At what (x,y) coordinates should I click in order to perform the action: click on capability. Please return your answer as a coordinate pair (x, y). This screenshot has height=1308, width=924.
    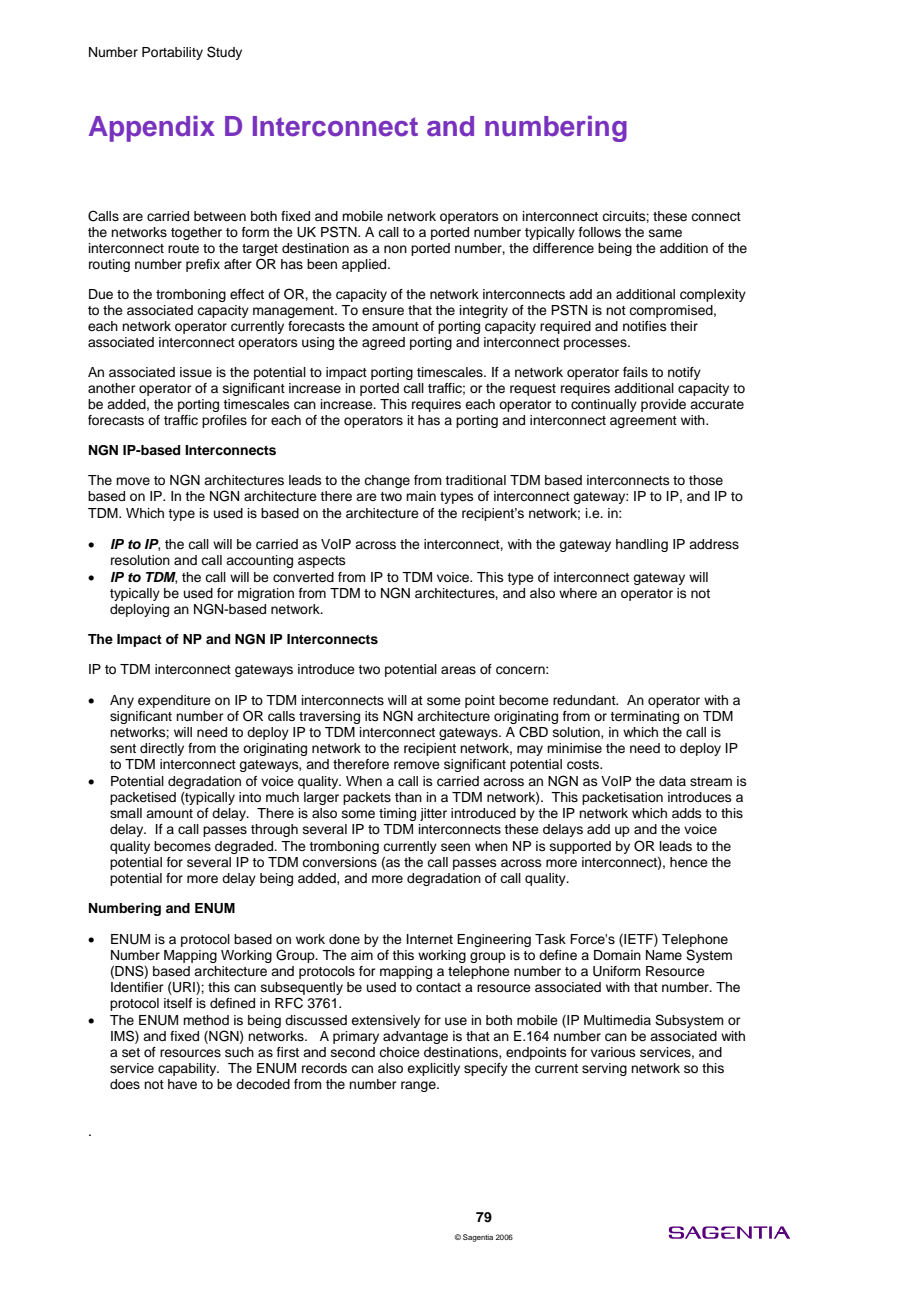
    Looking at the image, I should click on (188, 1069).
